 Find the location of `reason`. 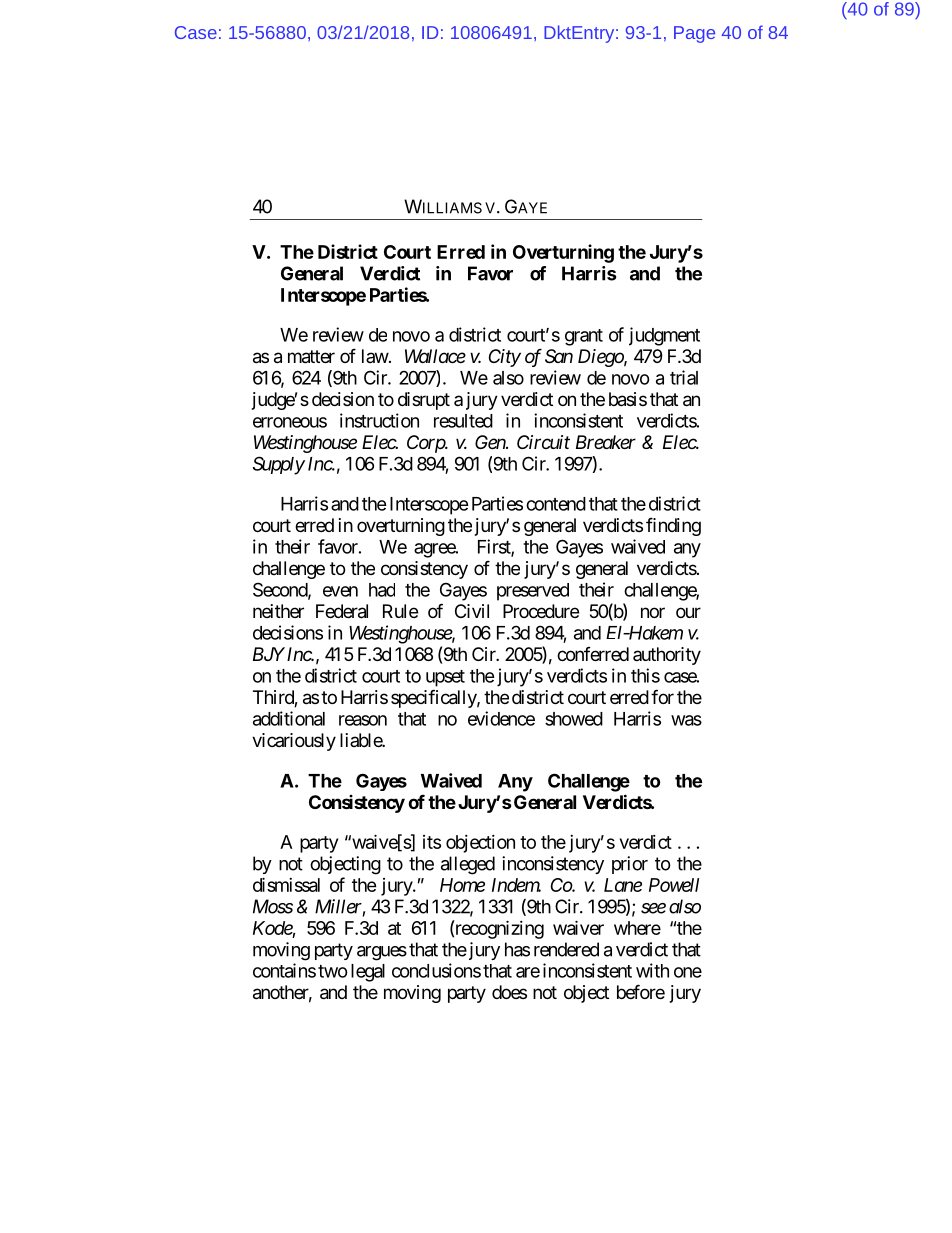

reason is located at coordinates (363, 720).
